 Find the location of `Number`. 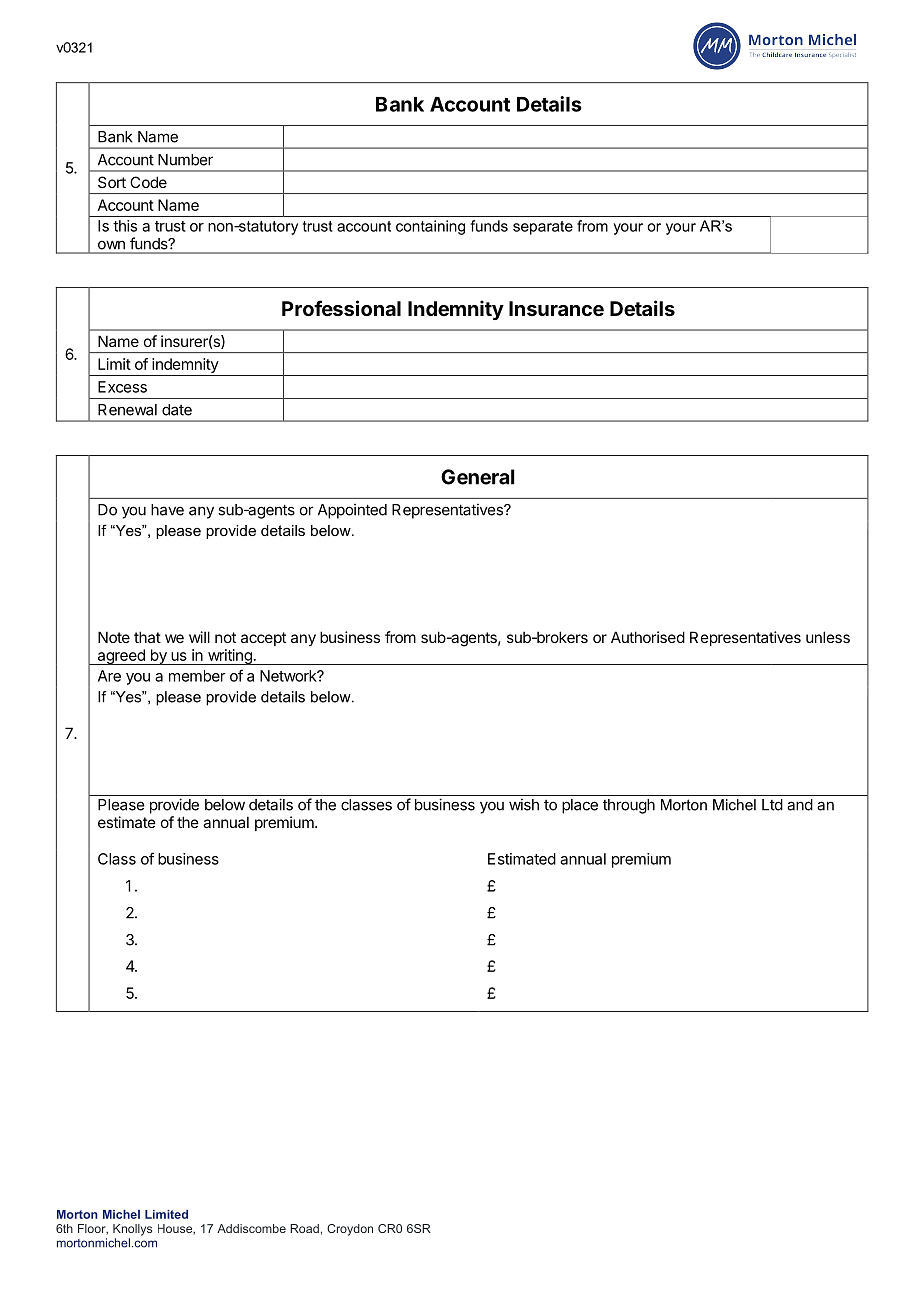

Number is located at coordinates (185, 160).
